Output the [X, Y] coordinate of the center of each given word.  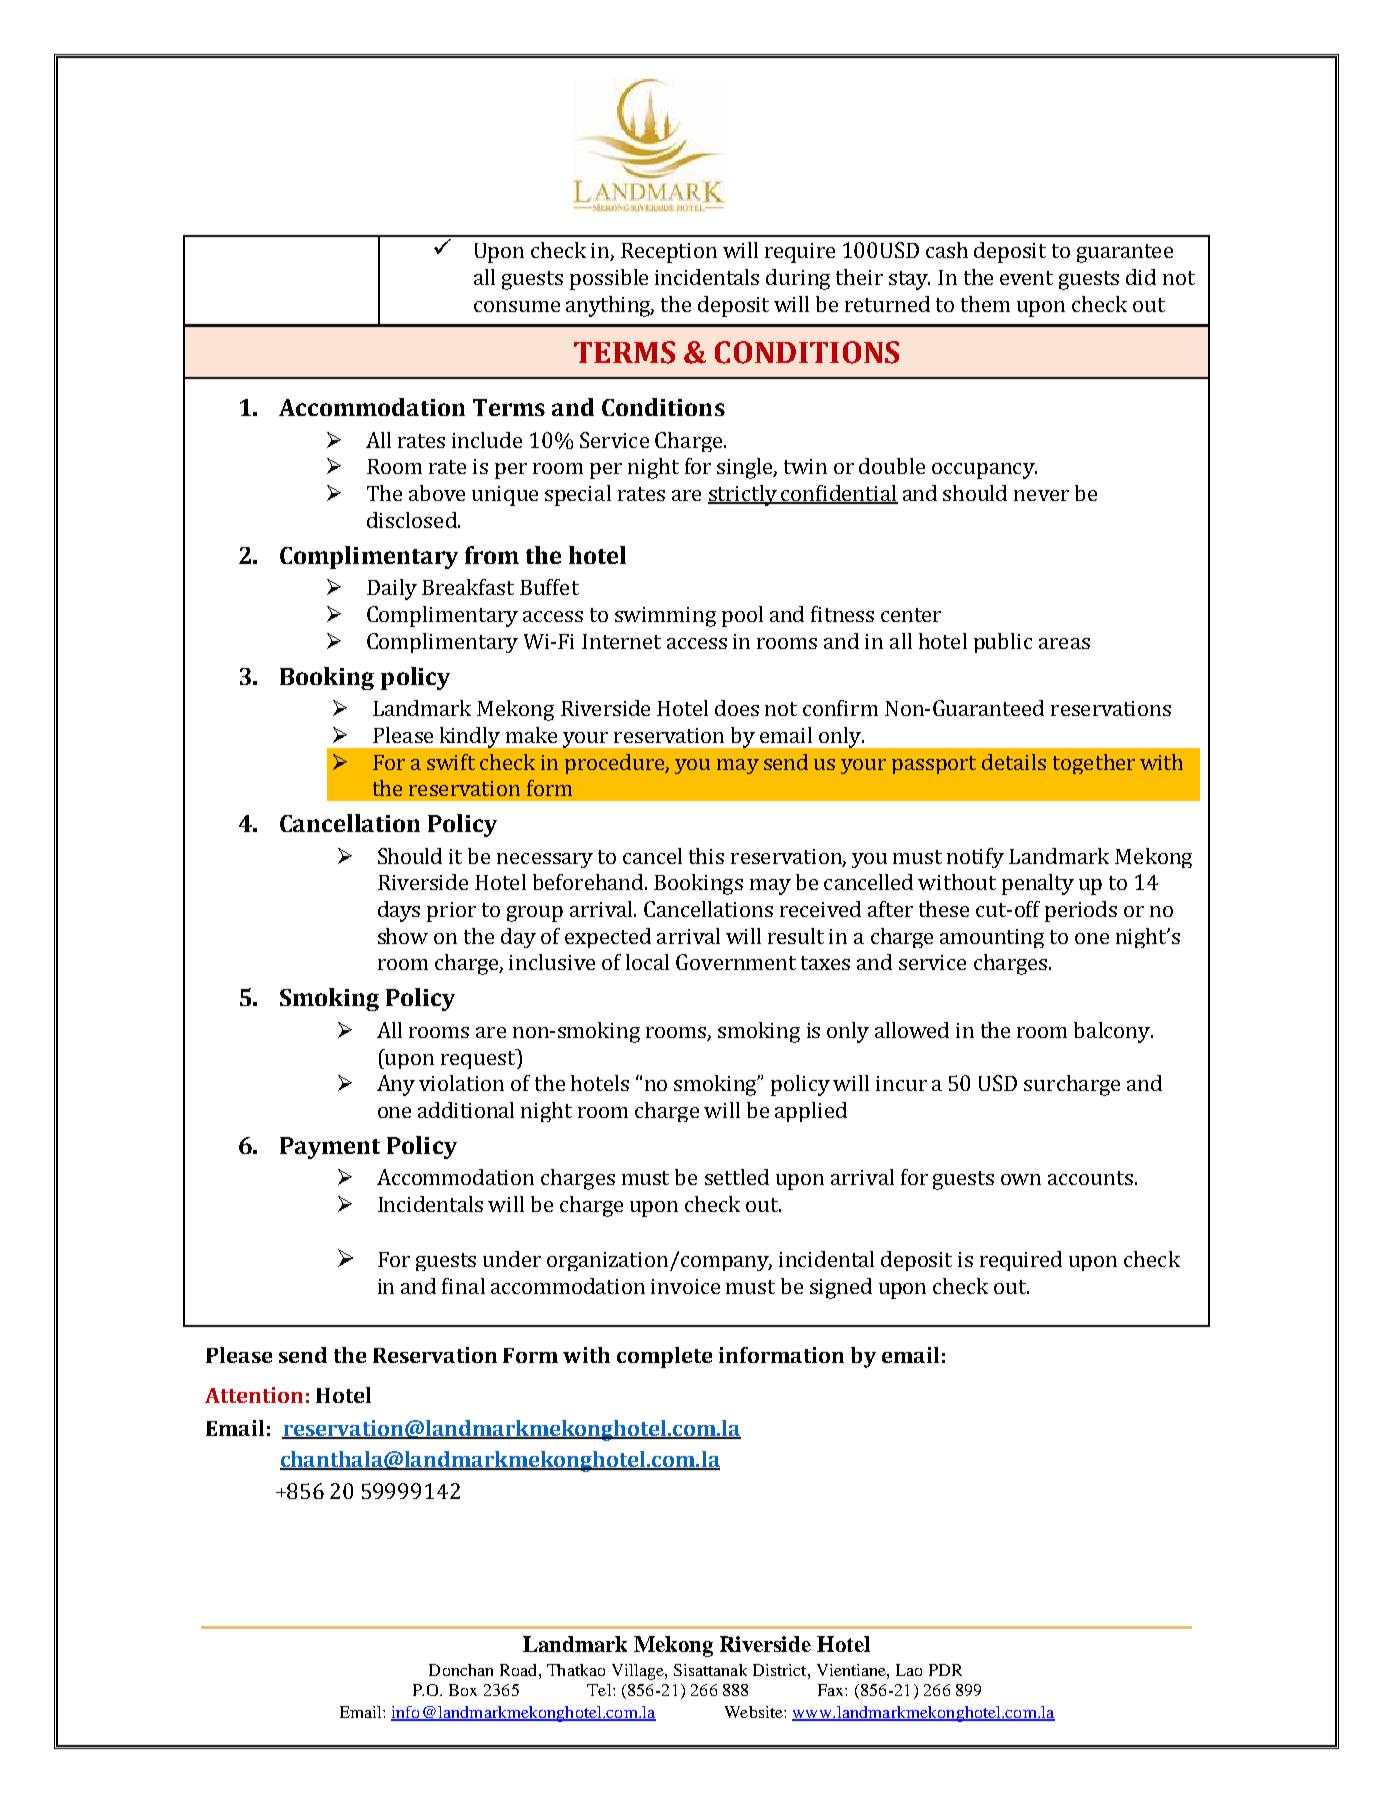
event [1026, 278]
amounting [992, 938]
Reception [669, 253]
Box [463, 1690]
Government [736, 962]
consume [517, 306]
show [403, 936]
